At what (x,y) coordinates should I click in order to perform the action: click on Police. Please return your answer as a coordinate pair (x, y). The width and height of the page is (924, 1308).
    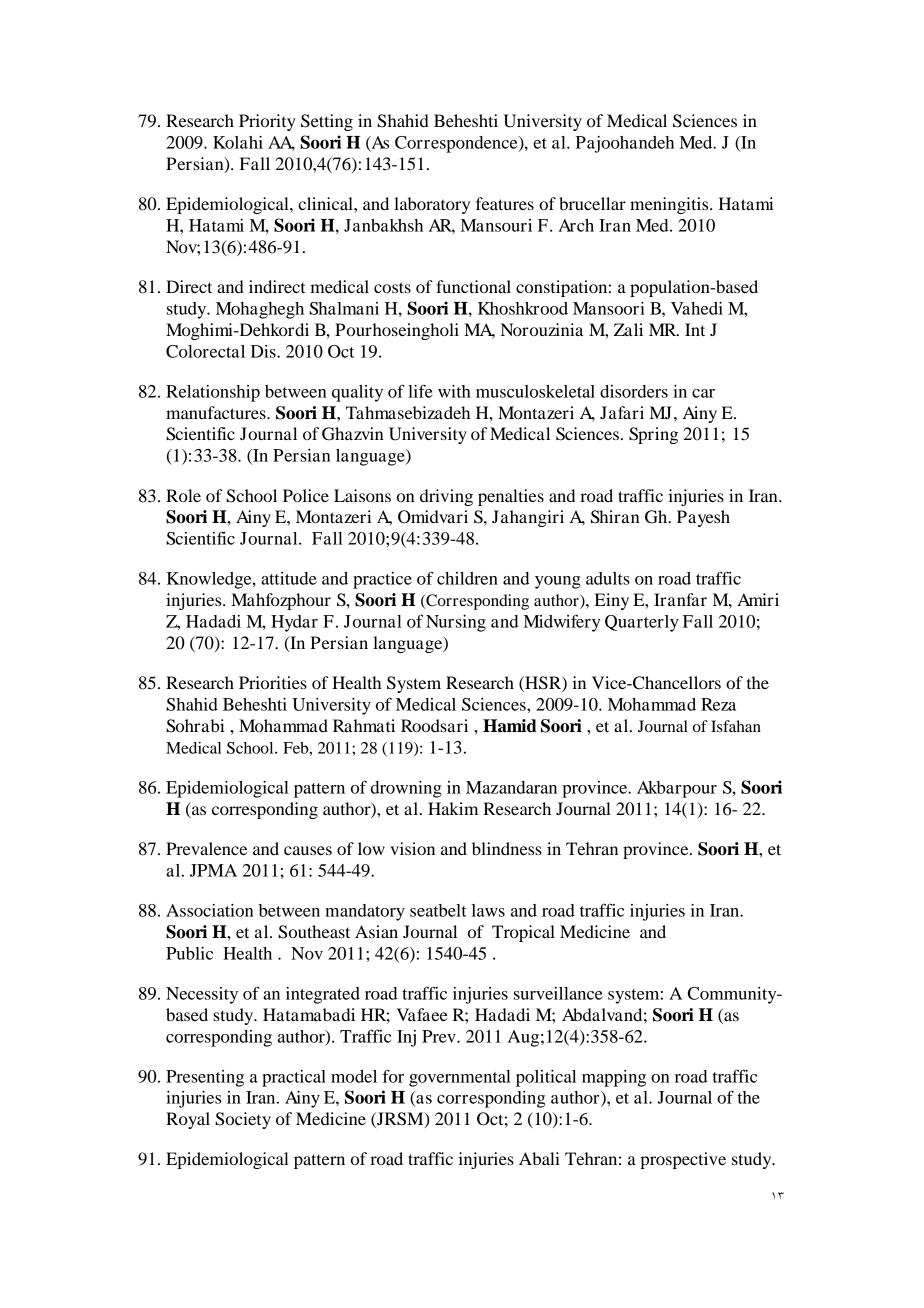
    Looking at the image, I should click on (306, 495).
